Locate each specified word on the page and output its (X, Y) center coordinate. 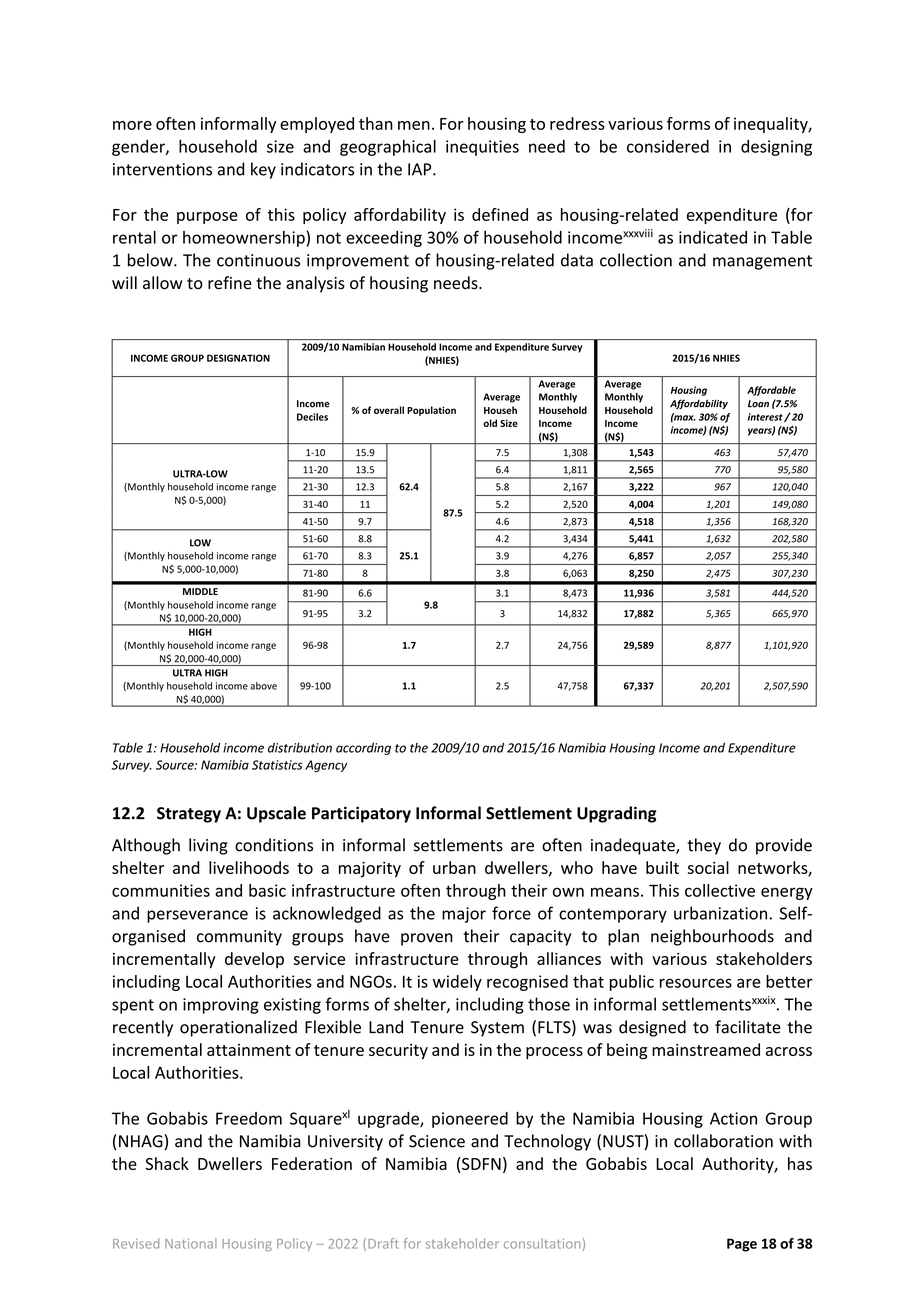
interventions (162, 169)
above (263, 686)
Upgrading (617, 814)
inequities (482, 148)
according (363, 748)
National (191, 1243)
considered (668, 146)
